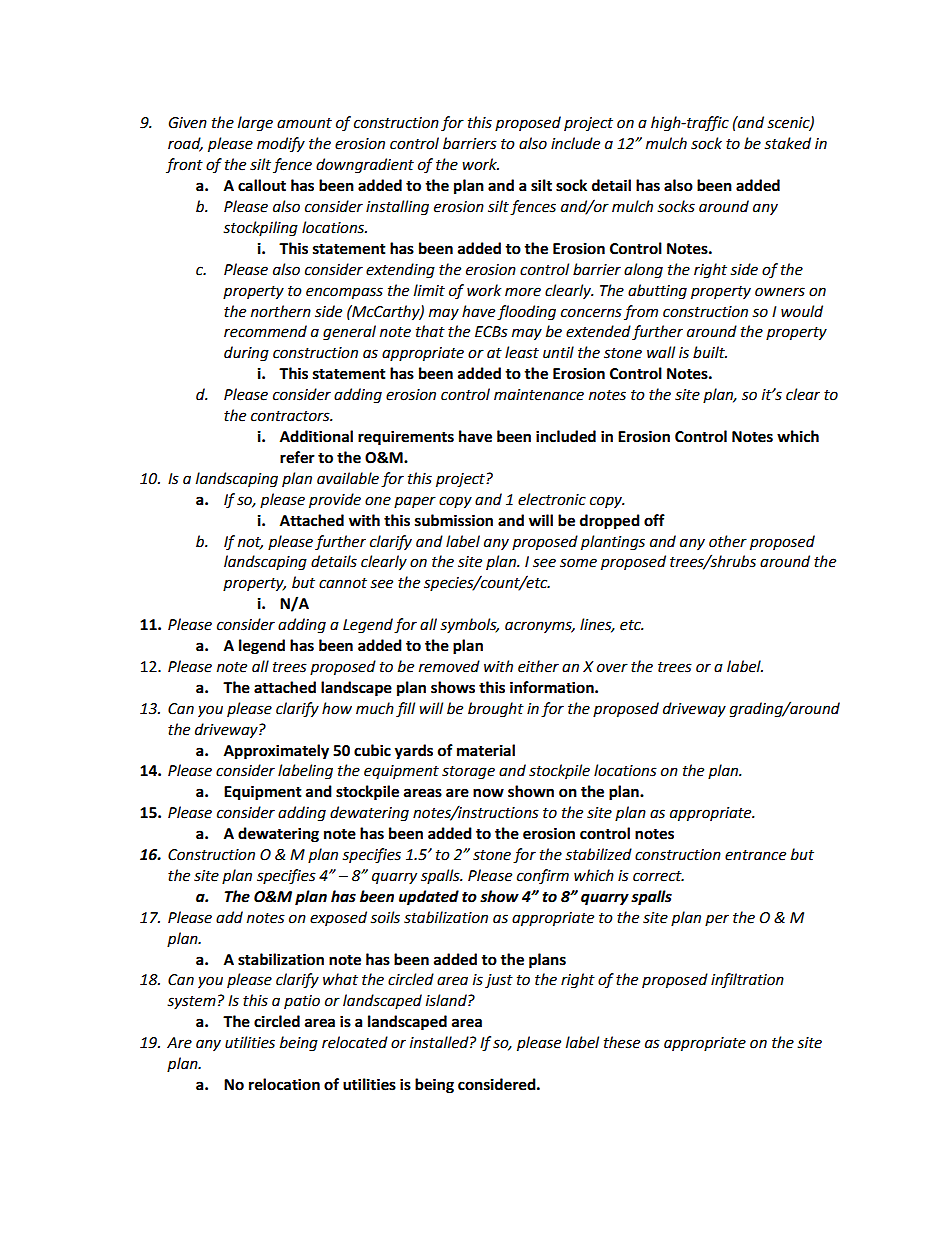  What do you see at coordinates (343, 583) in the page?
I see `cannot` at bounding box center [343, 583].
